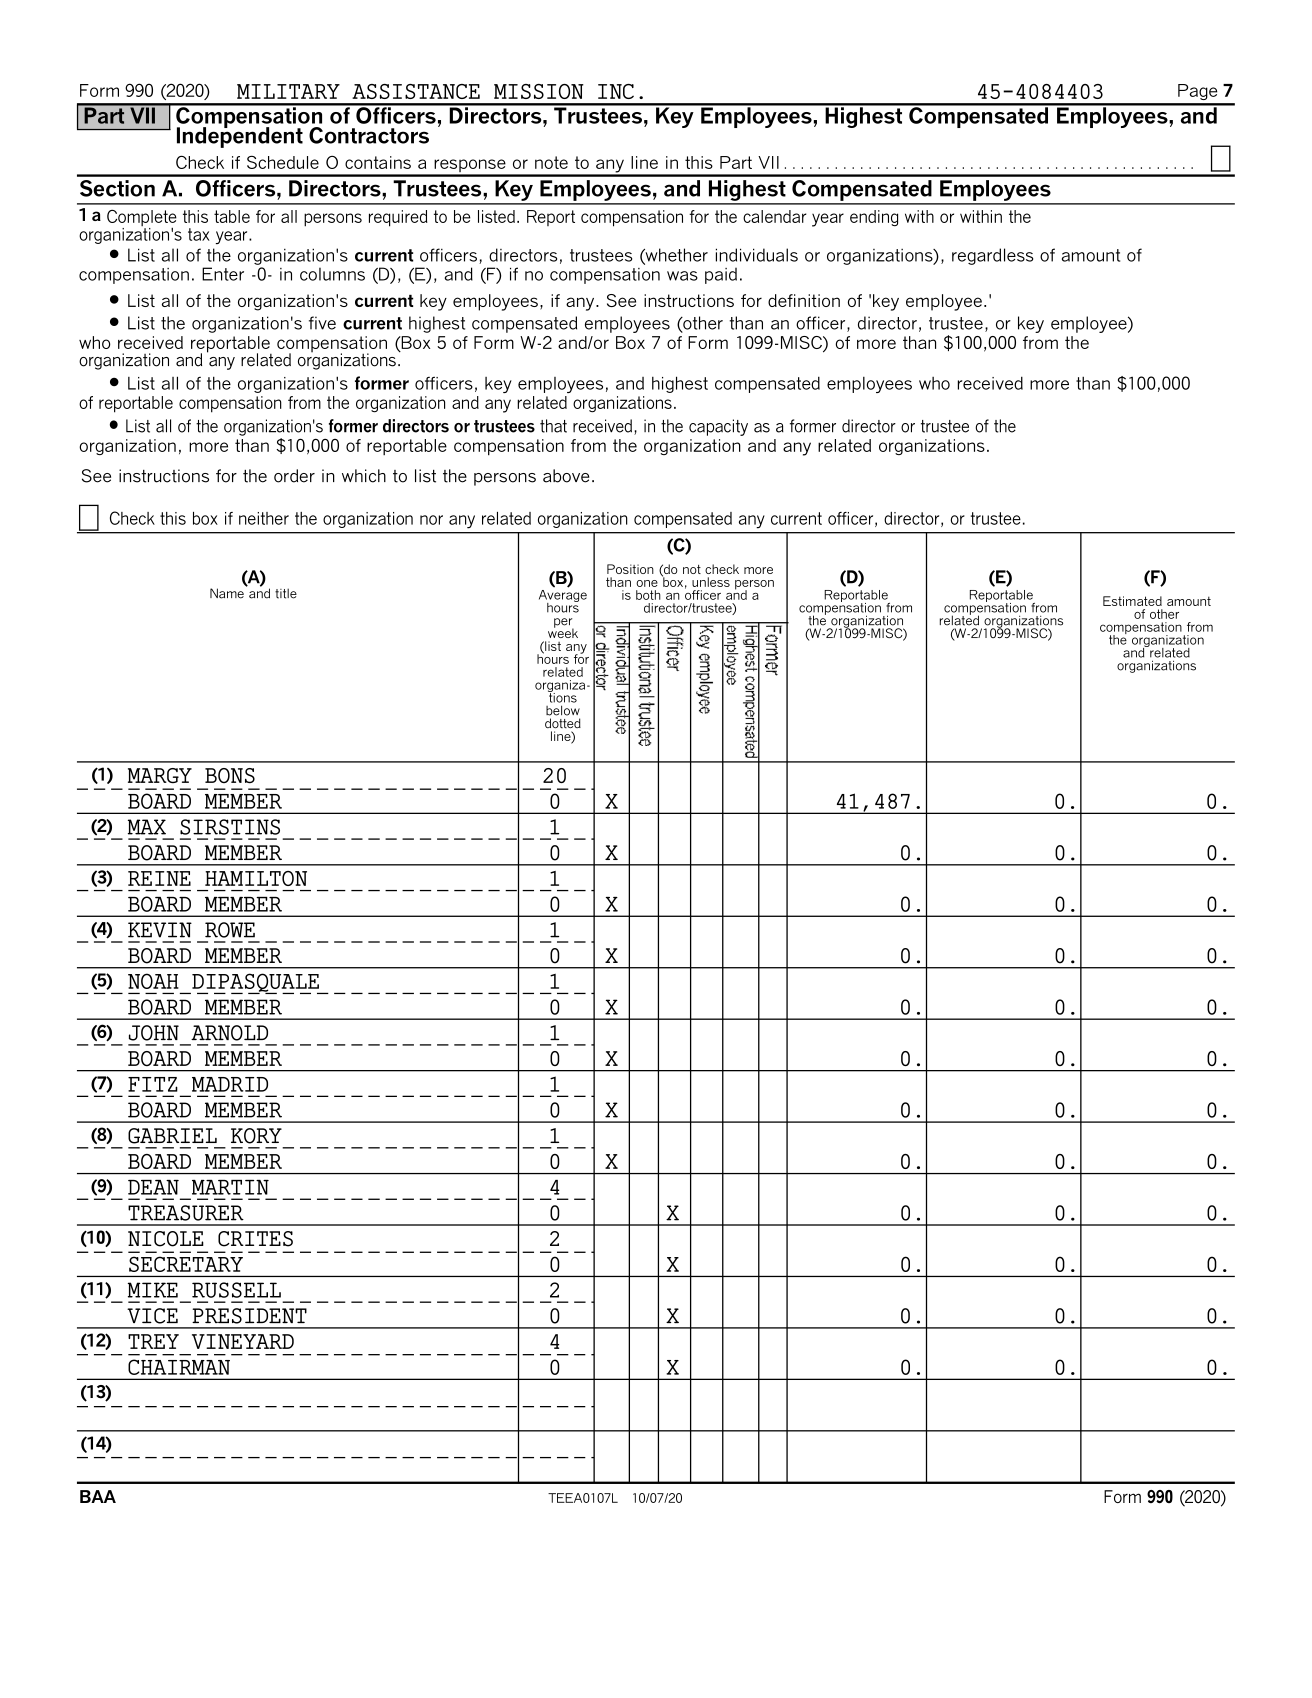 This screenshot has height=1698, width=1312. Describe the element at coordinates (230, 775) in the screenshot. I see `BONS` at that location.
